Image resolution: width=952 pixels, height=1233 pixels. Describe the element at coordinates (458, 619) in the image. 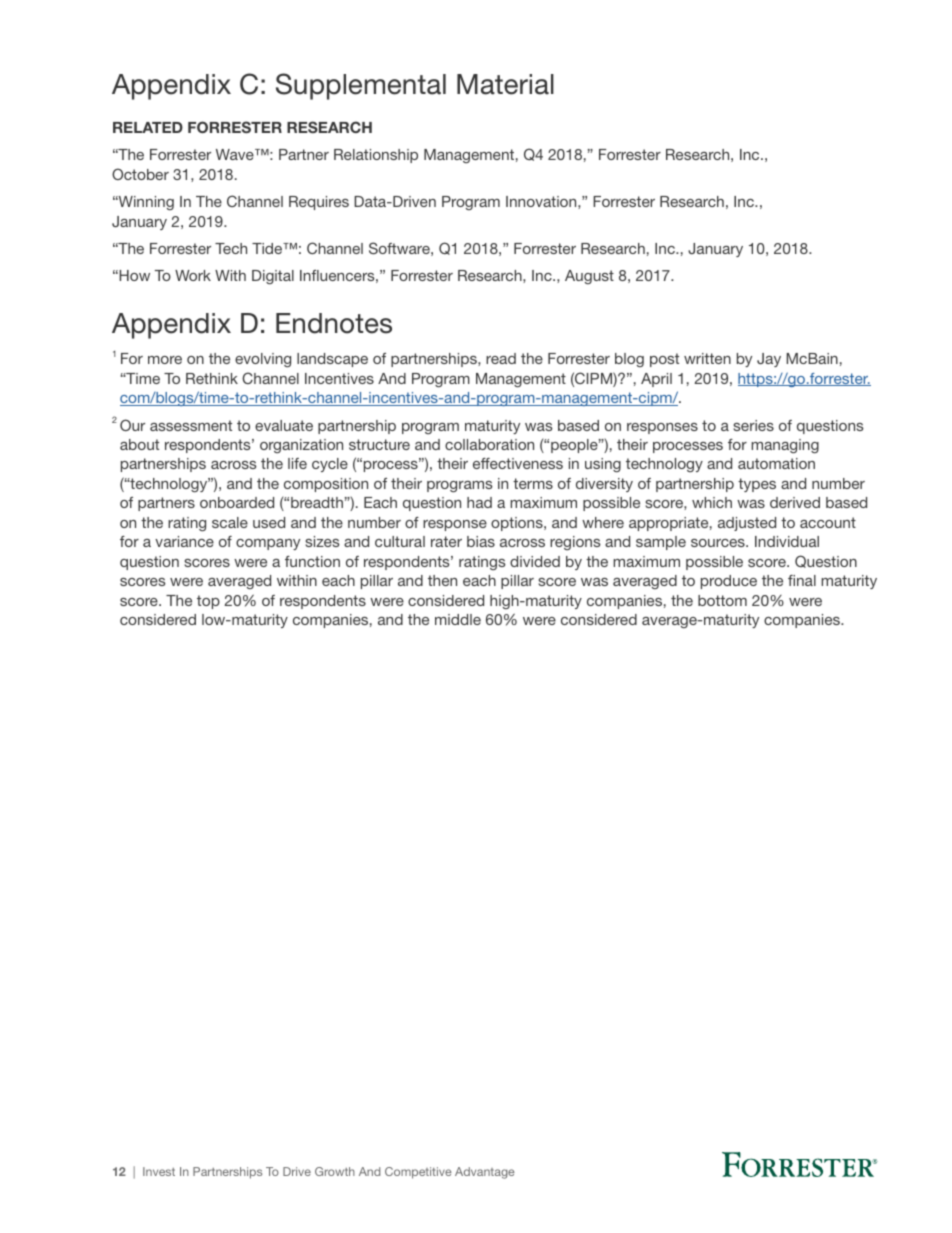

I see `middle` at that location.
